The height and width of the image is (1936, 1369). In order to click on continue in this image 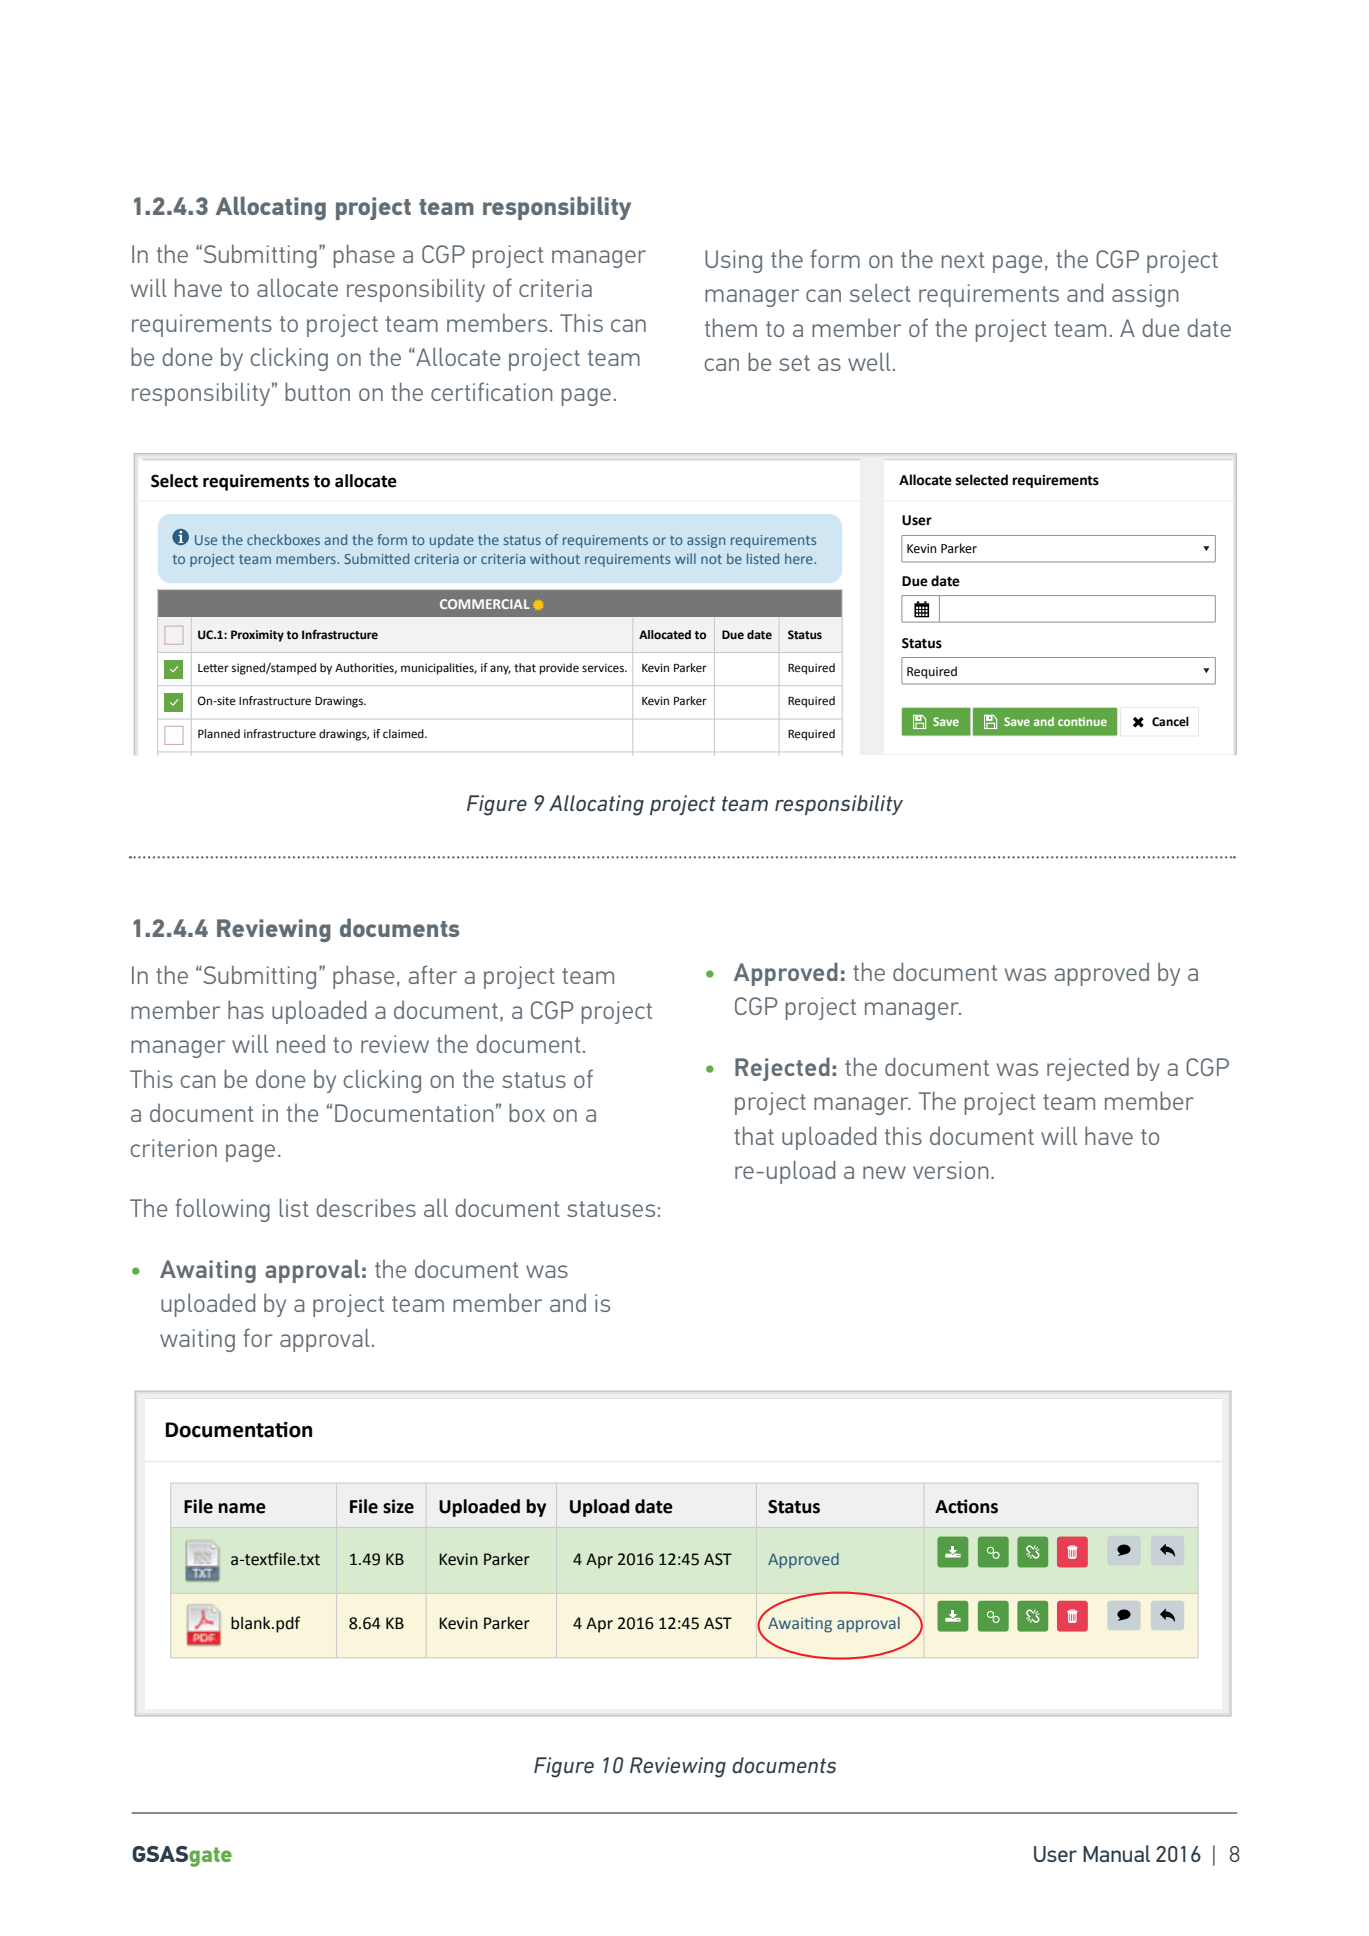, I will do `click(1082, 721)`.
